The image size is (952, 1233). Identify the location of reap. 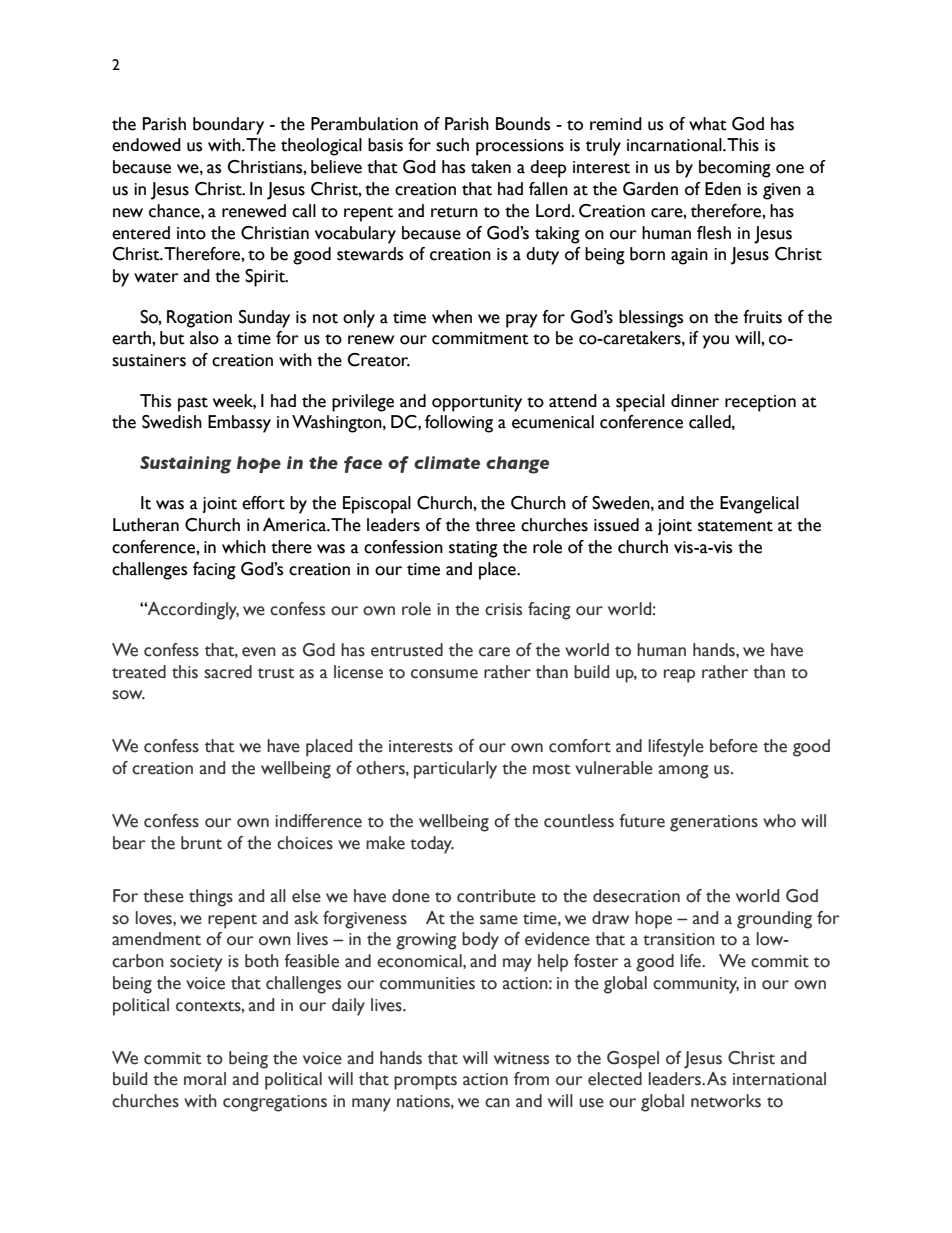
(679, 676).
